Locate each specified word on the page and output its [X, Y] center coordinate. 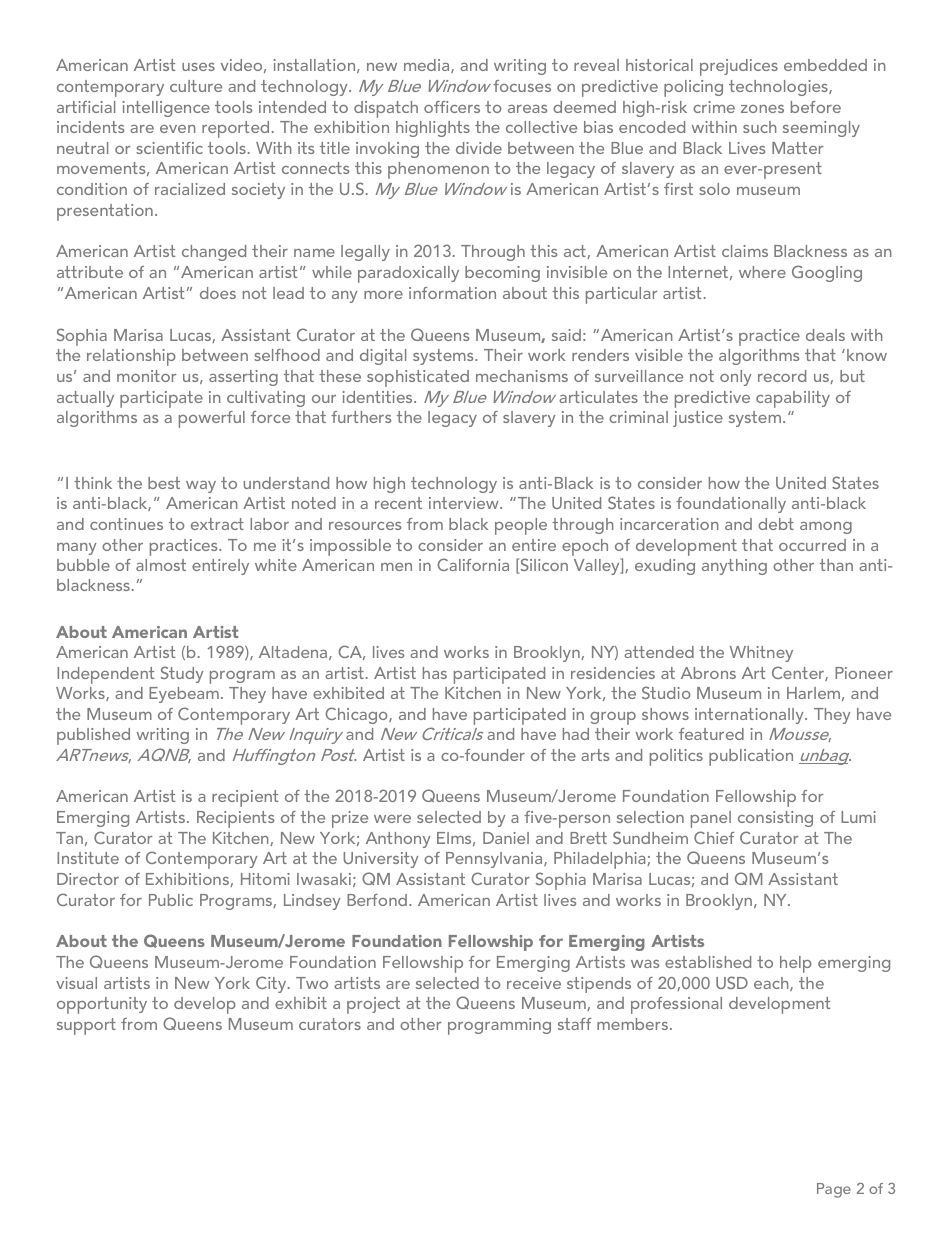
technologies [779, 88]
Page [834, 1190]
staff [574, 1024]
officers [452, 107]
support [86, 1026]
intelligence [166, 109]
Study [182, 674]
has [435, 673]
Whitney [761, 654]
